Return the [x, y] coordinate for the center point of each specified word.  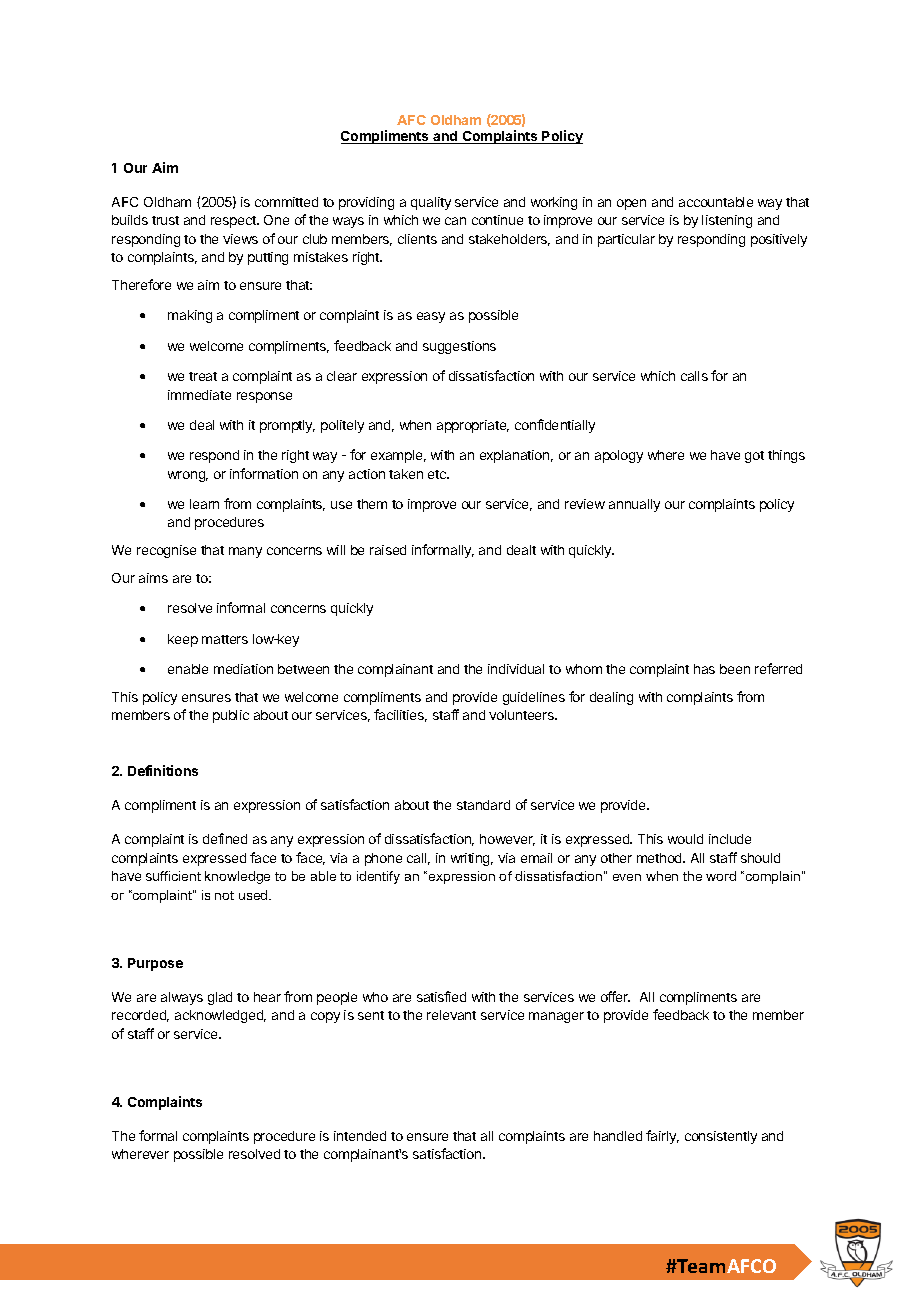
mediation [243, 669]
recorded [140, 1016]
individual [516, 669]
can [455, 221]
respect [234, 222]
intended [360, 1136]
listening [727, 221]
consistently [721, 1137]
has [704, 669]
